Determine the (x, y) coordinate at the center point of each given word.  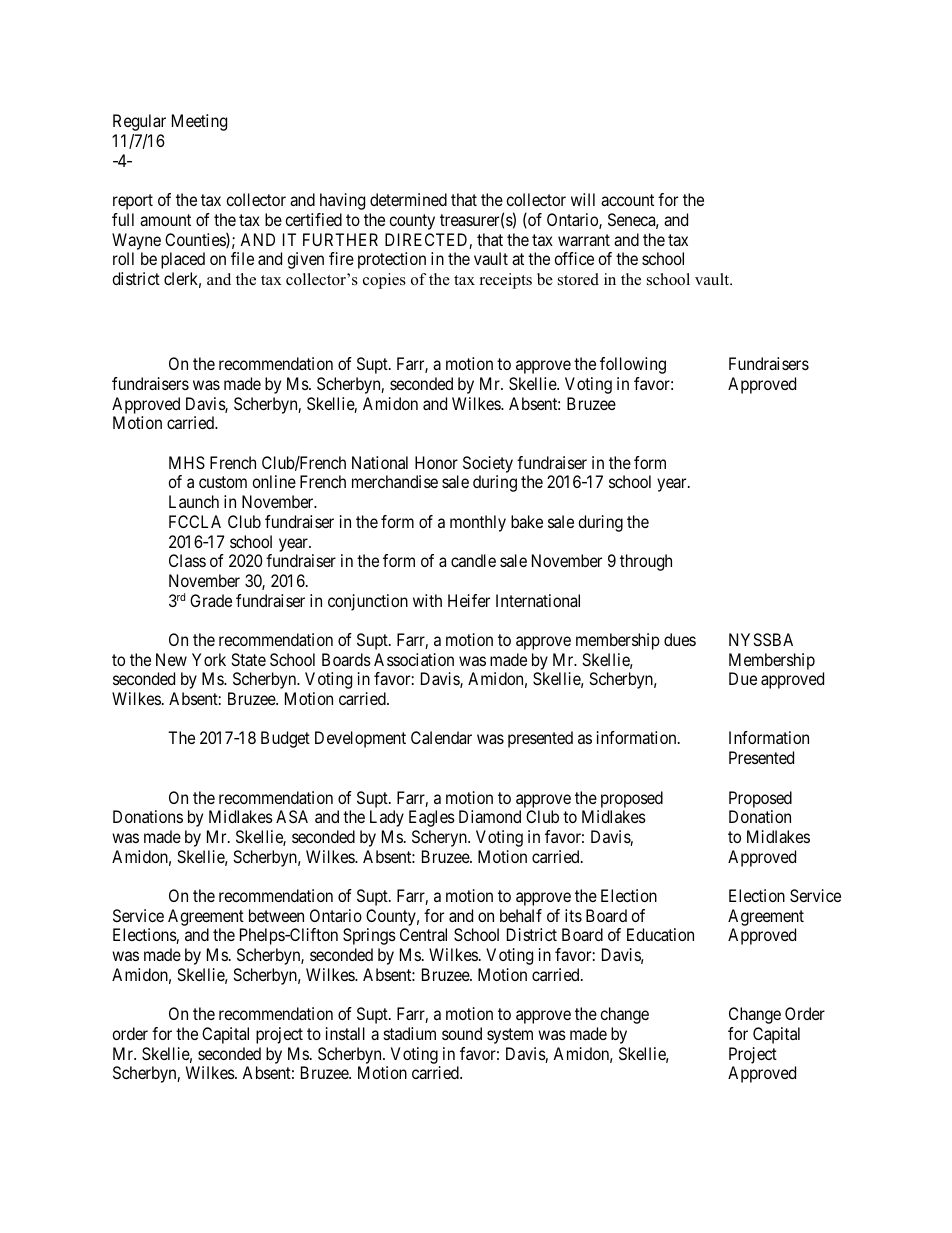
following (633, 365)
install (345, 1033)
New (171, 659)
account (627, 200)
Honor (436, 462)
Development (360, 739)
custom (223, 482)
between (276, 915)
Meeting (199, 122)
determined (408, 199)
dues (680, 639)
